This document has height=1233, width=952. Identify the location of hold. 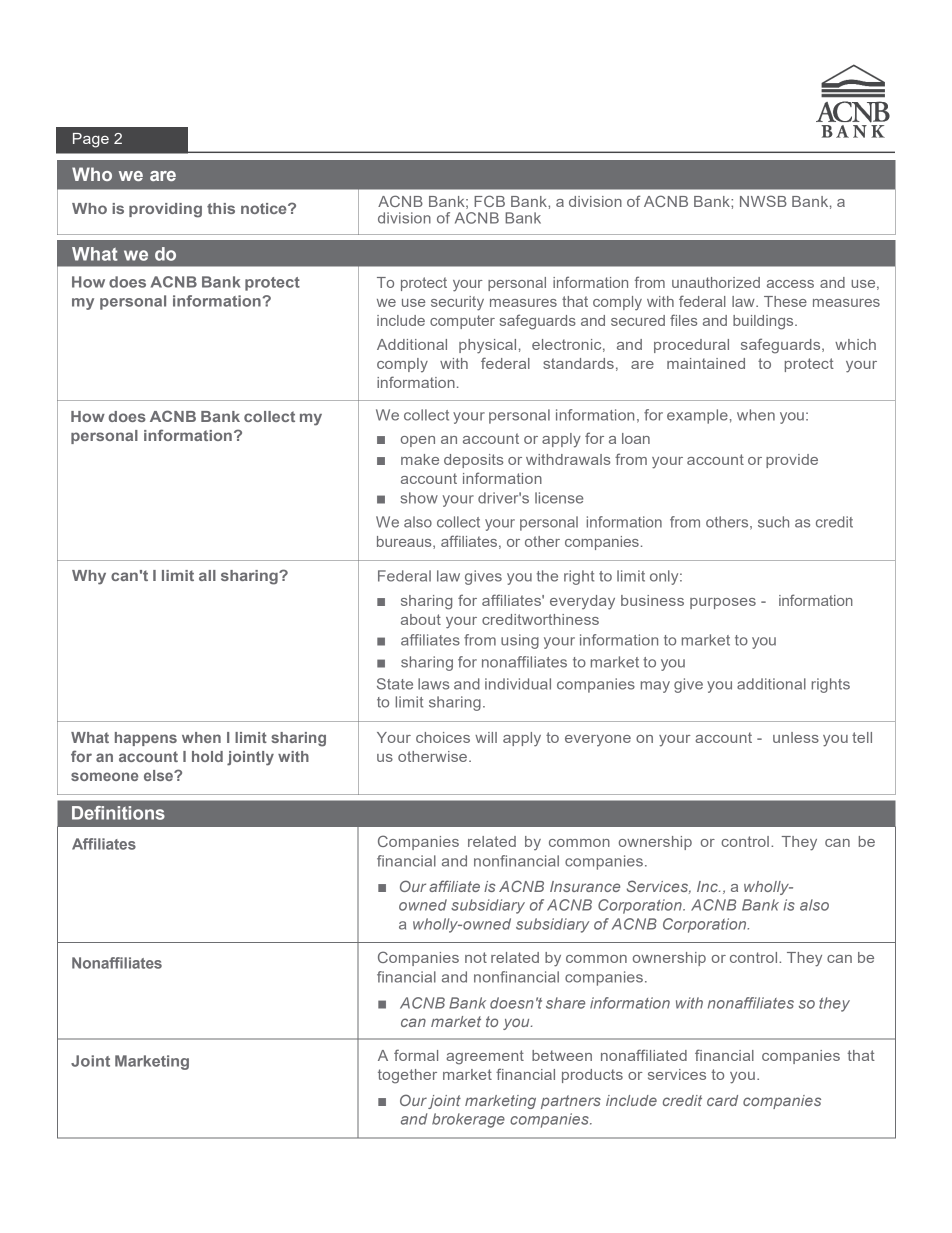
(207, 756).
